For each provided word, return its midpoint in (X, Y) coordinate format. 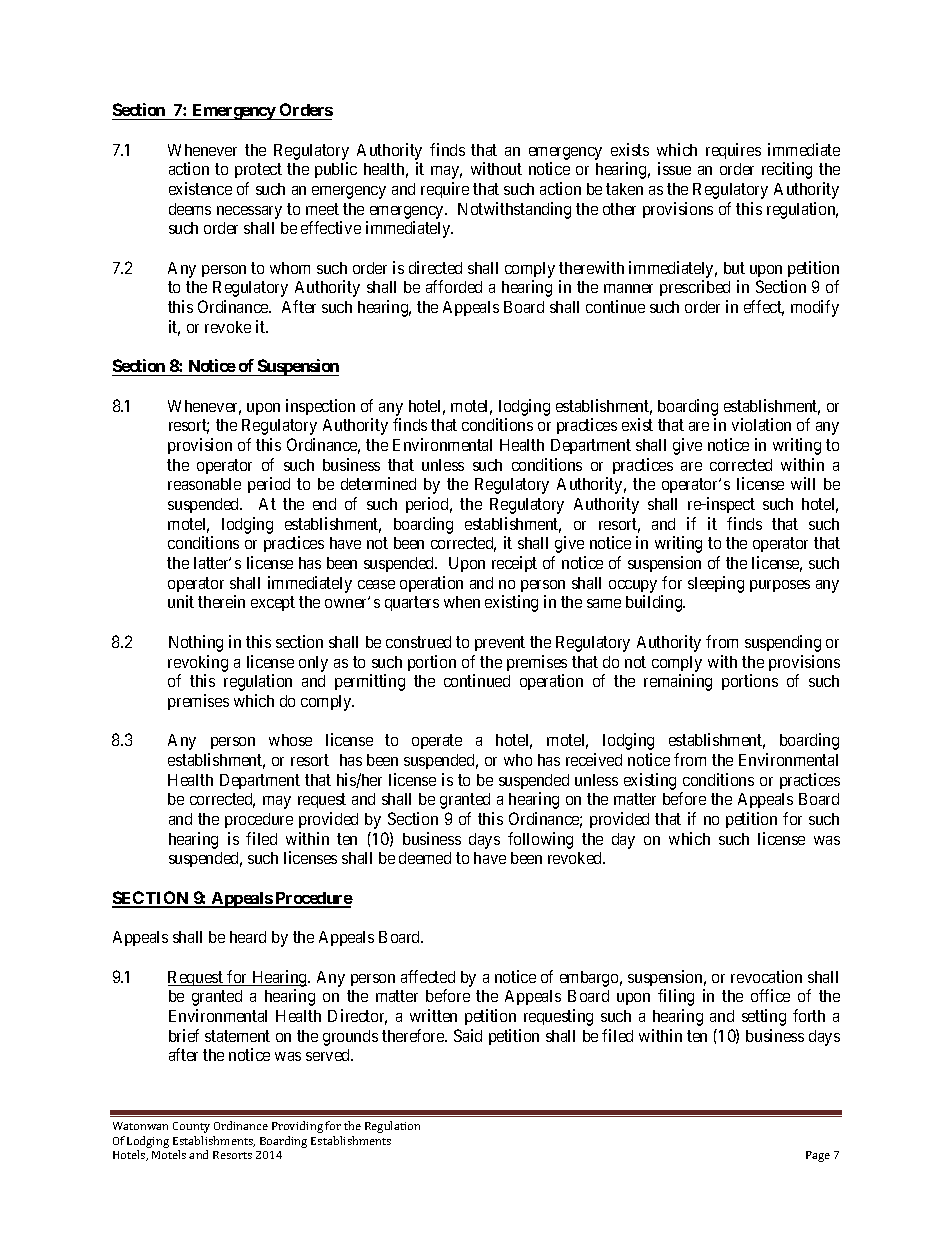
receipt (514, 564)
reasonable (204, 484)
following (540, 840)
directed (435, 267)
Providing (297, 1127)
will (803, 483)
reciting (787, 170)
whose (290, 740)
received (594, 759)
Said (468, 1035)
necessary (249, 212)
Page (818, 1156)
